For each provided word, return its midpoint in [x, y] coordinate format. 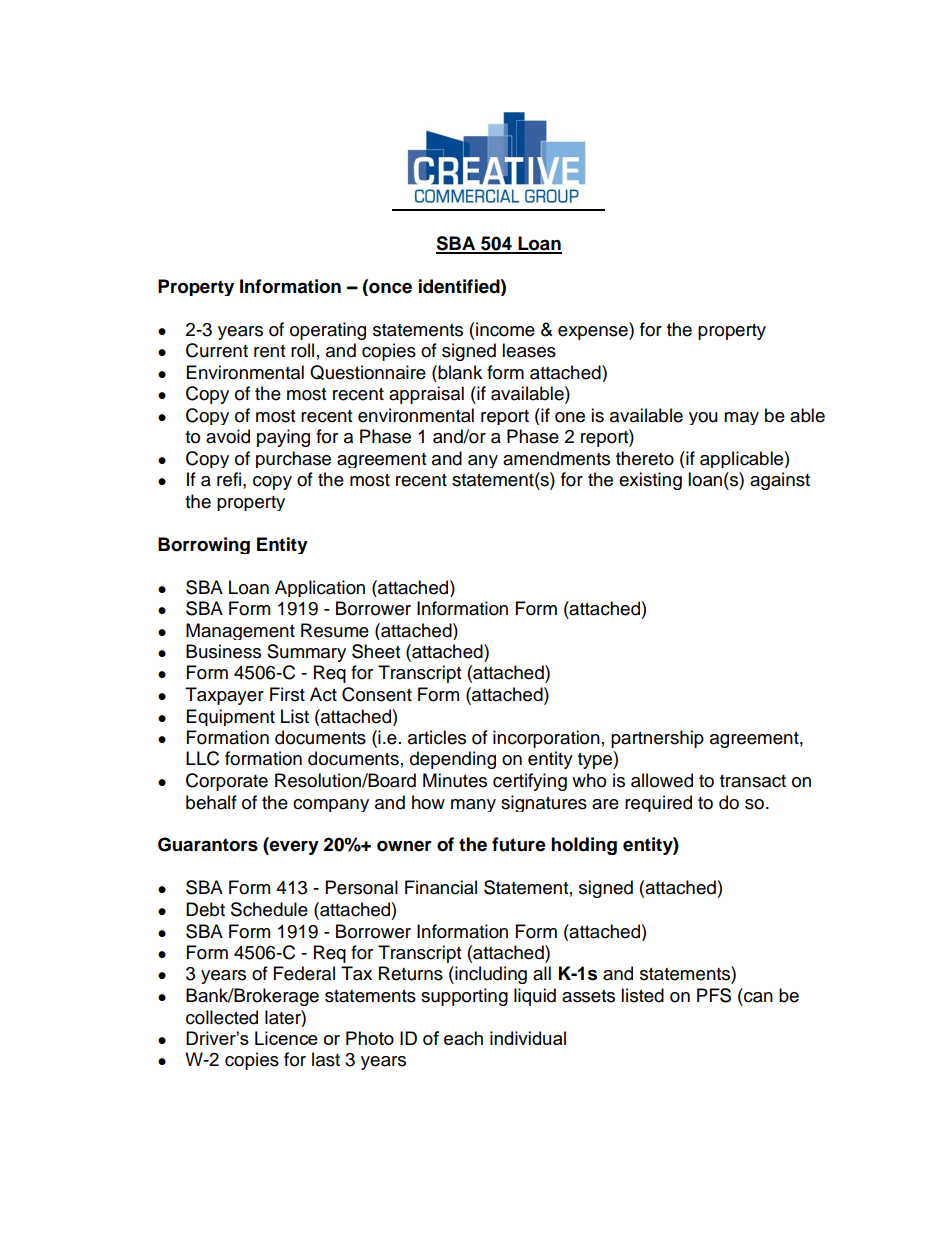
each [463, 1038]
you [703, 418]
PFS [714, 995]
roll [302, 350]
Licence [286, 1038]
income [505, 329]
